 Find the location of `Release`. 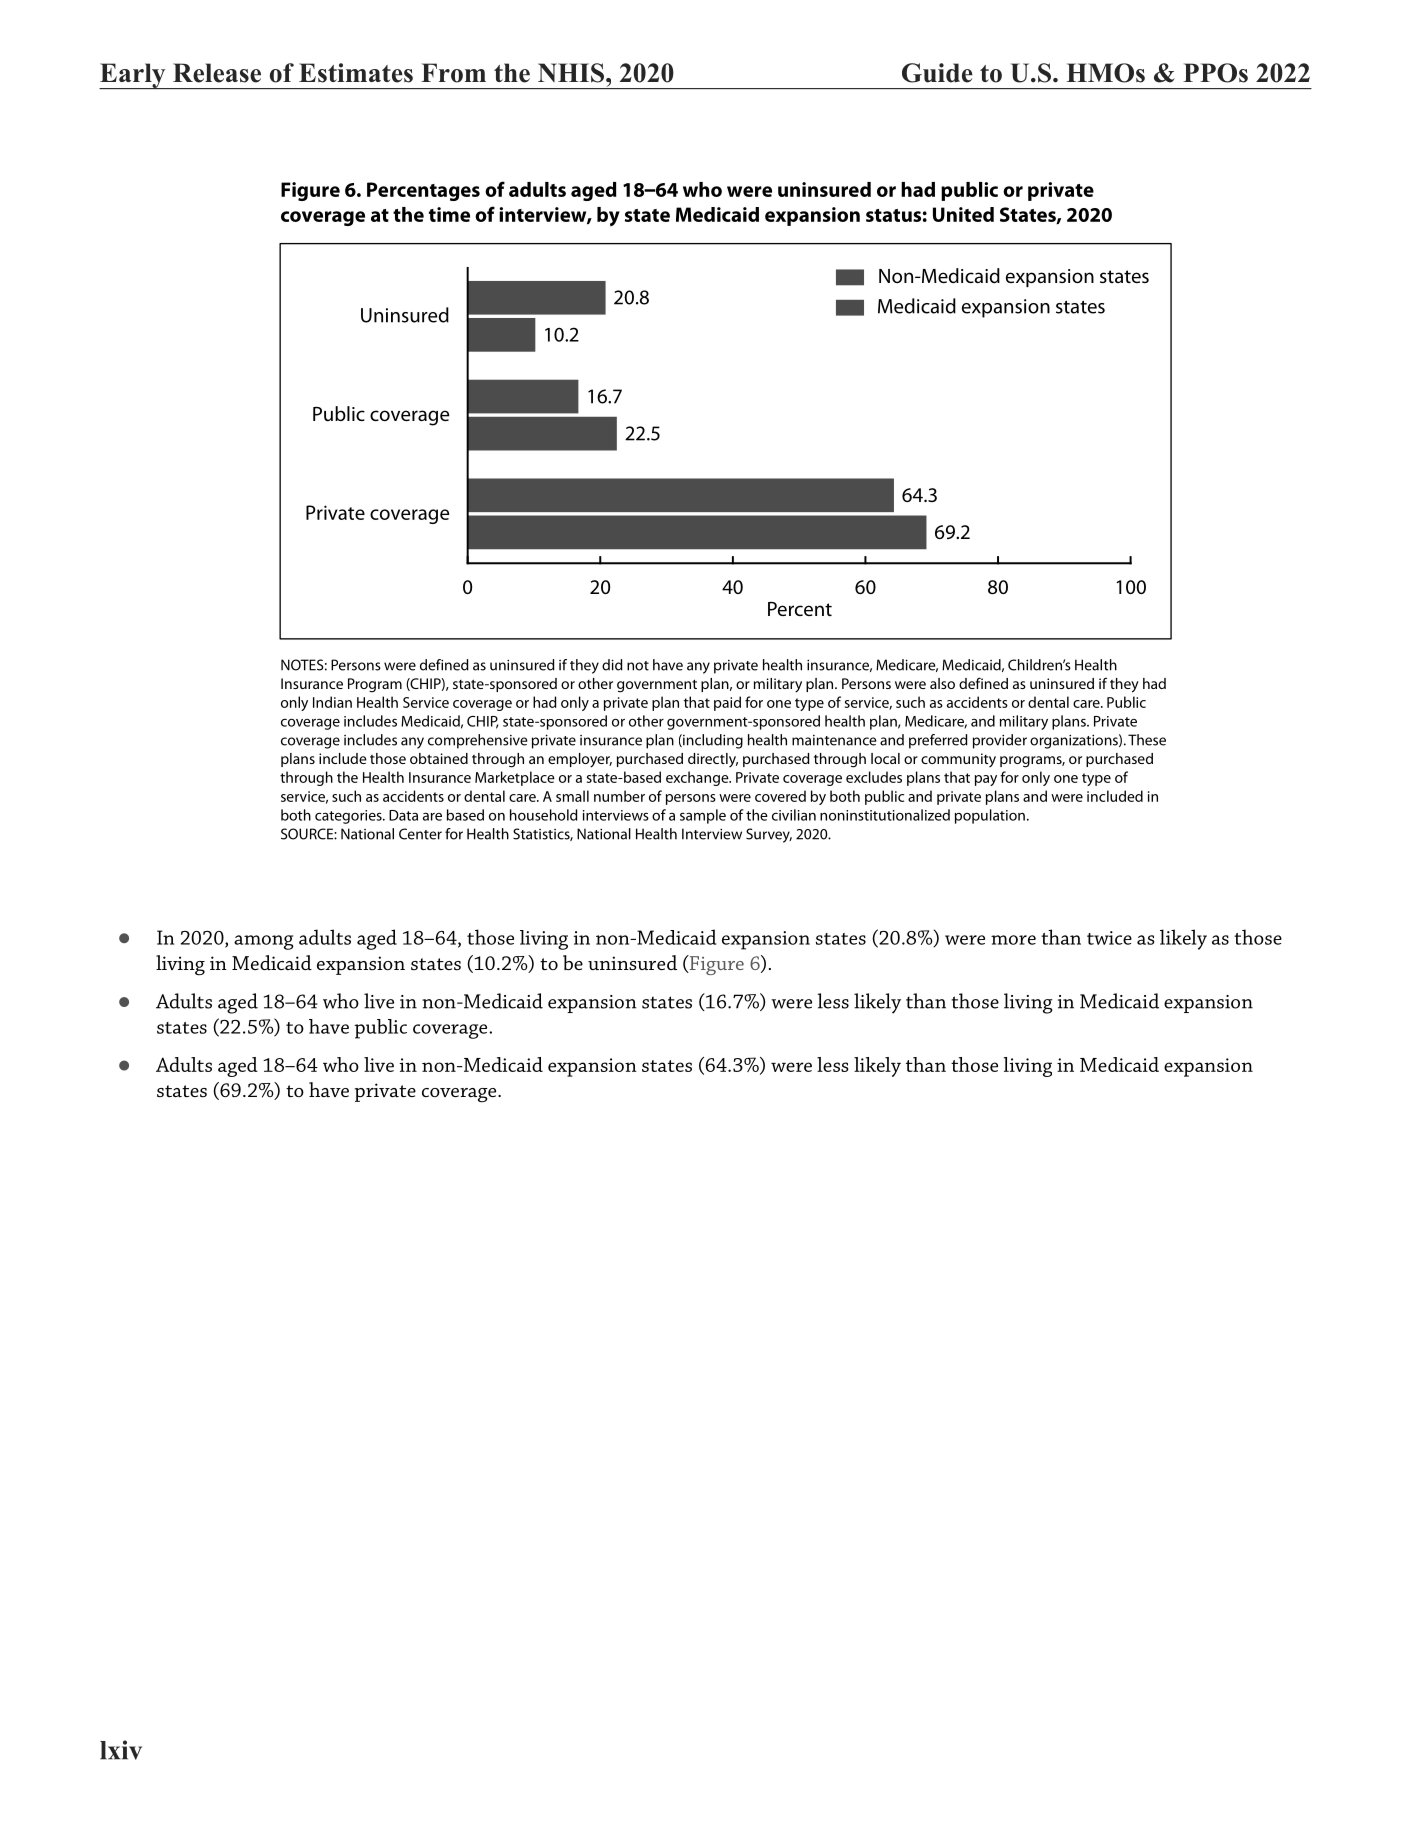

Release is located at coordinates (217, 73).
